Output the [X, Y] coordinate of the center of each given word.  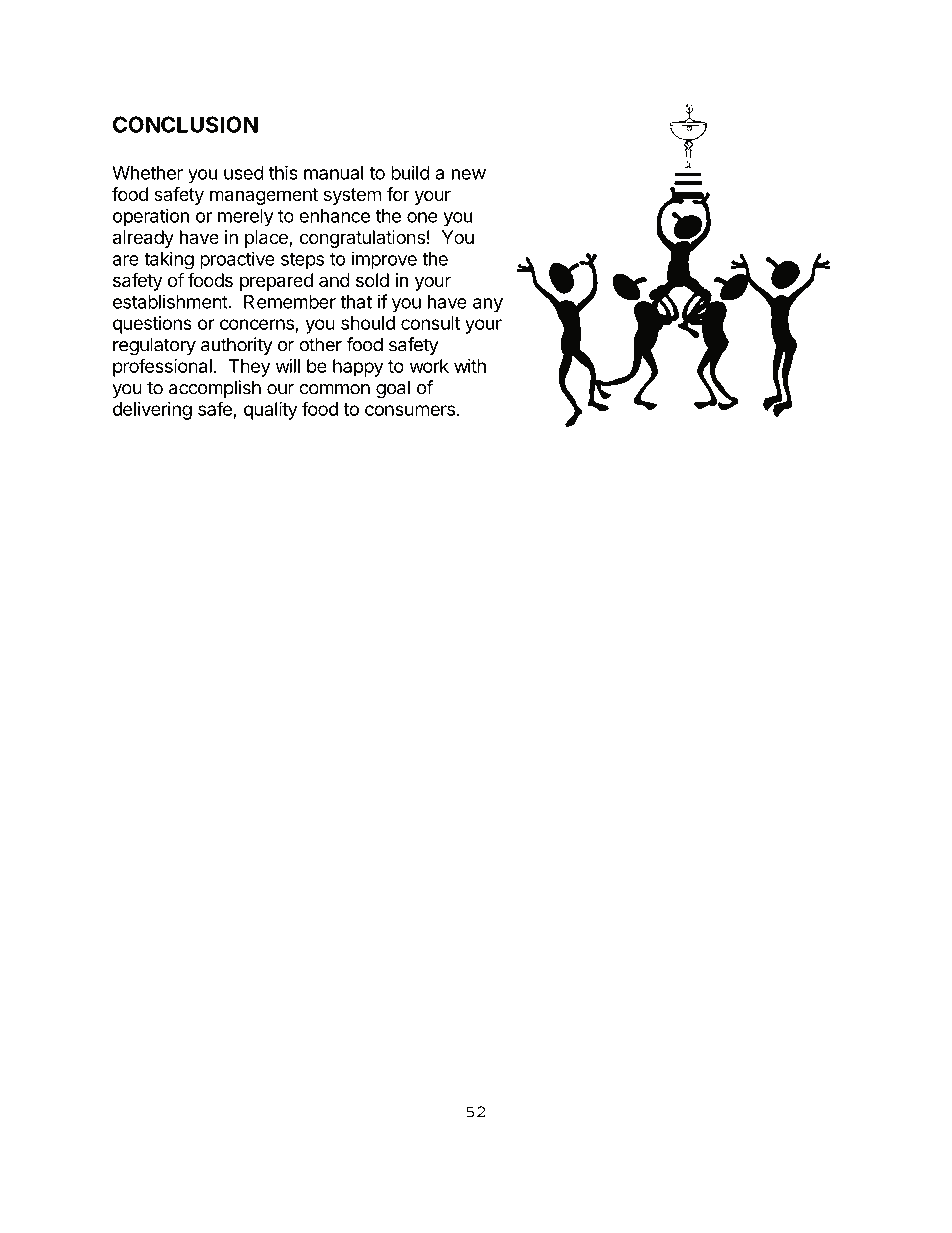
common [334, 389]
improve [384, 260]
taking [169, 260]
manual [333, 173]
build [410, 172]
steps [302, 261]
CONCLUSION [185, 124]
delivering [152, 411]
